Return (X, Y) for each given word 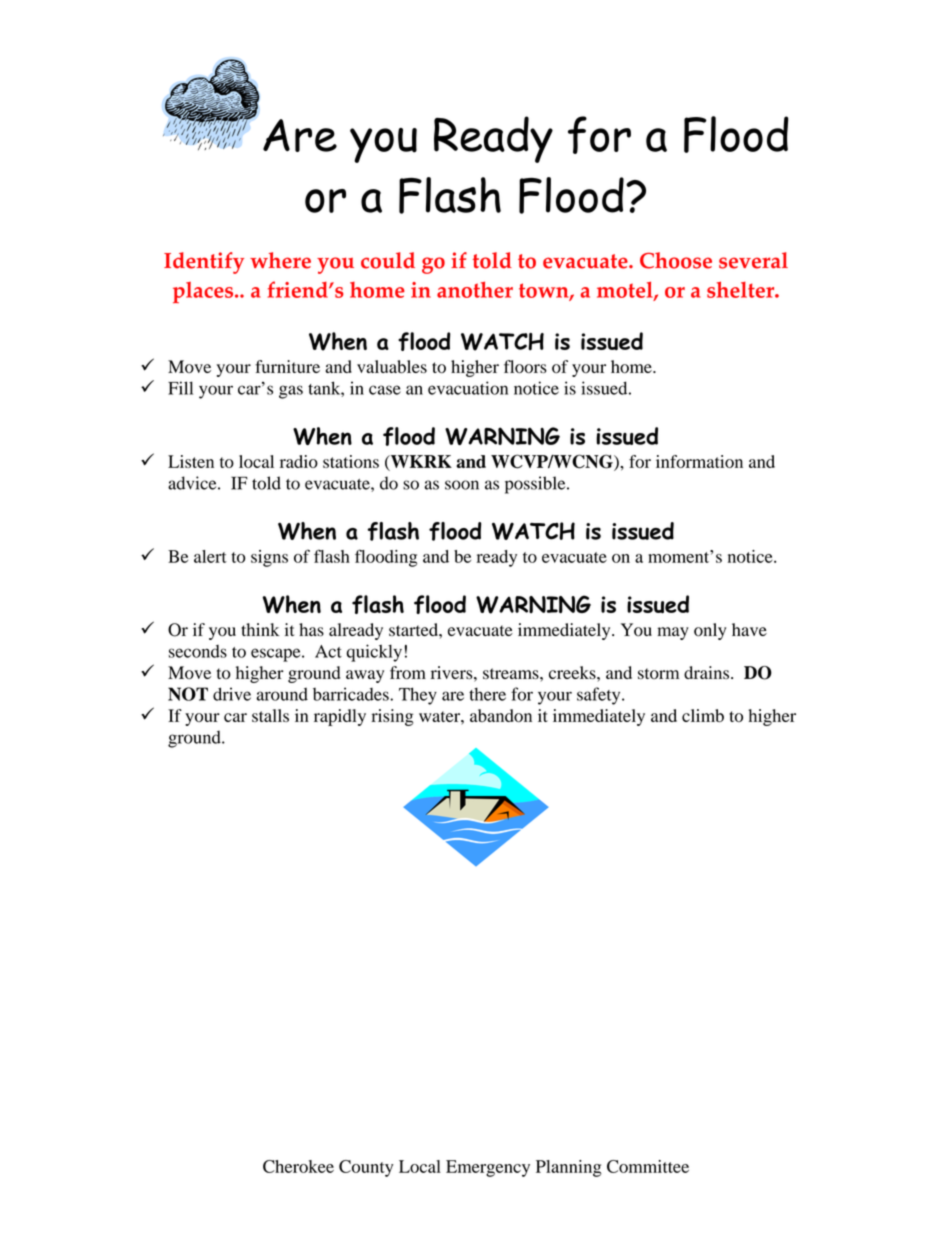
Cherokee (298, 1166)
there (487, 694)
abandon (501, 715)
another (475, 289)
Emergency (488, 1168)
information (699, 461)
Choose (676, 260)
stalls (270, 715)
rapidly (340, 717)
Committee (648, 1166)
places (204, 292)
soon (462, 485)
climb (703, 715)
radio (299, 461)
